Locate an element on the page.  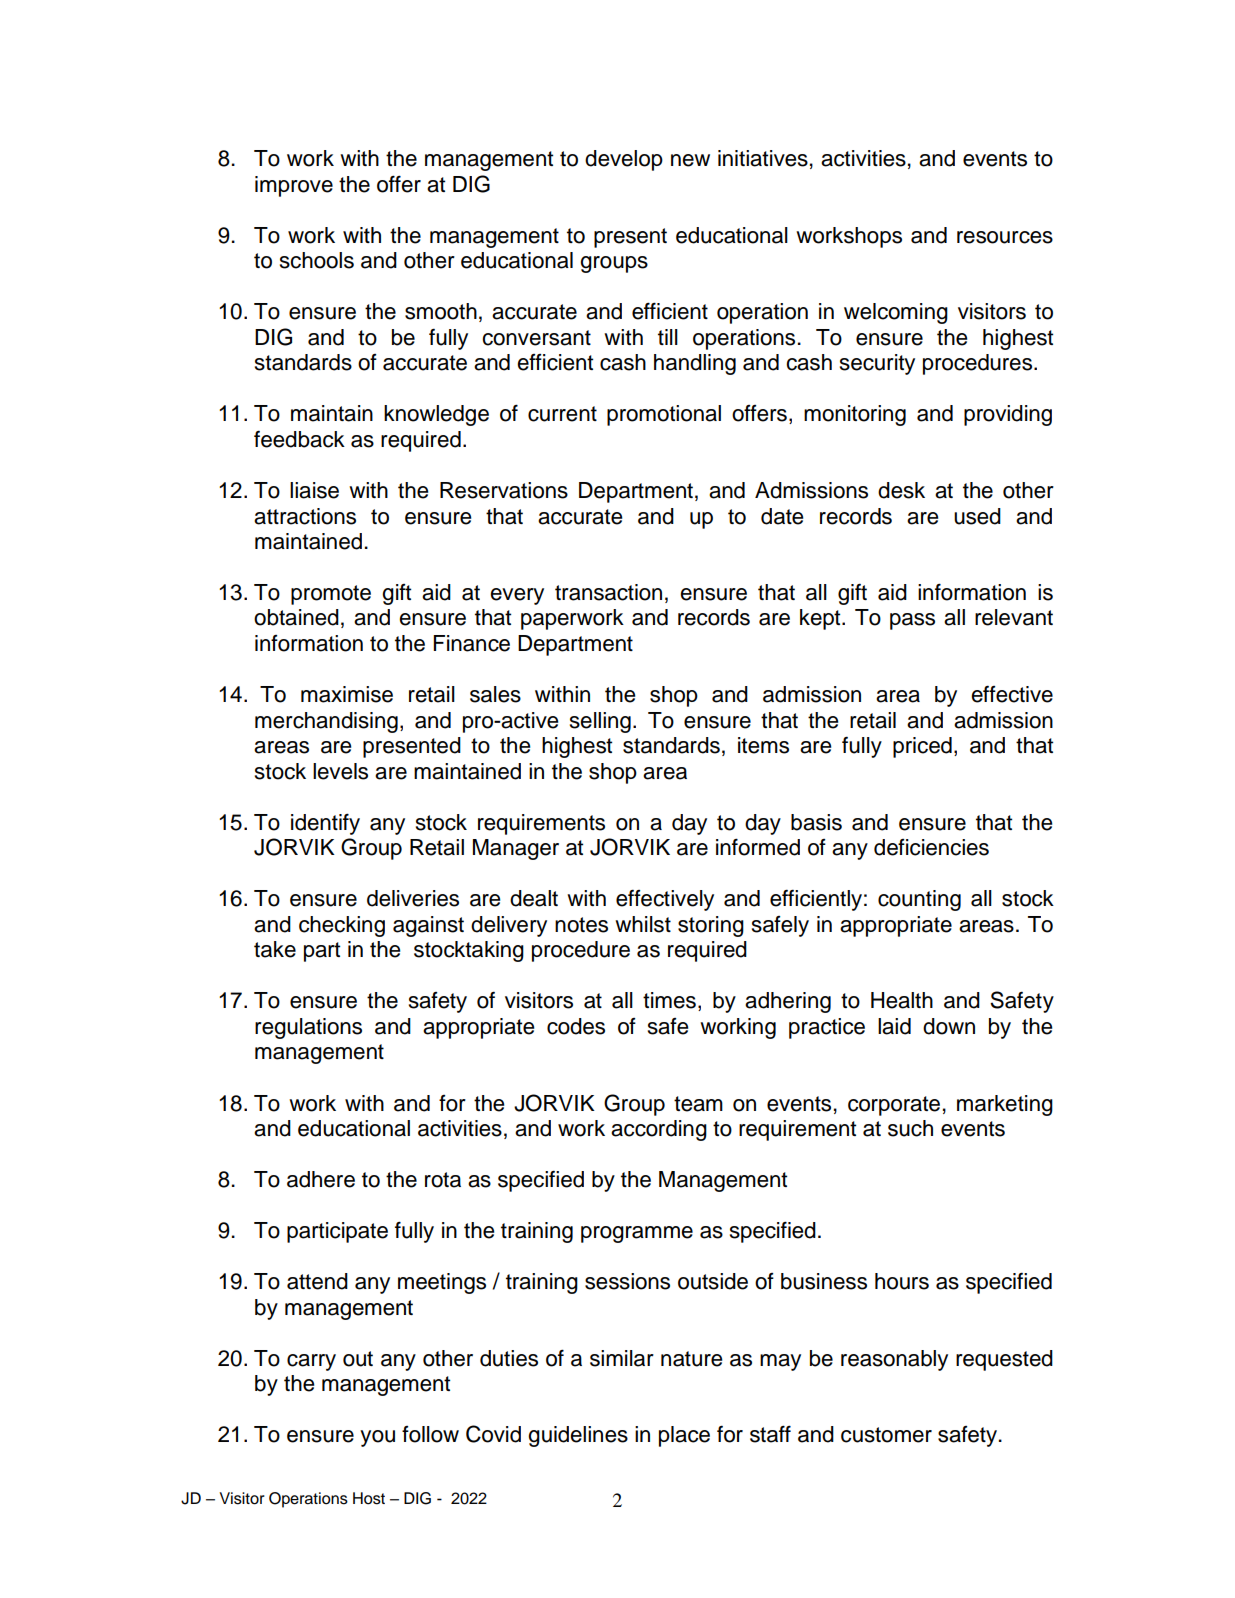
down is located at coordinates (949, 1026).
